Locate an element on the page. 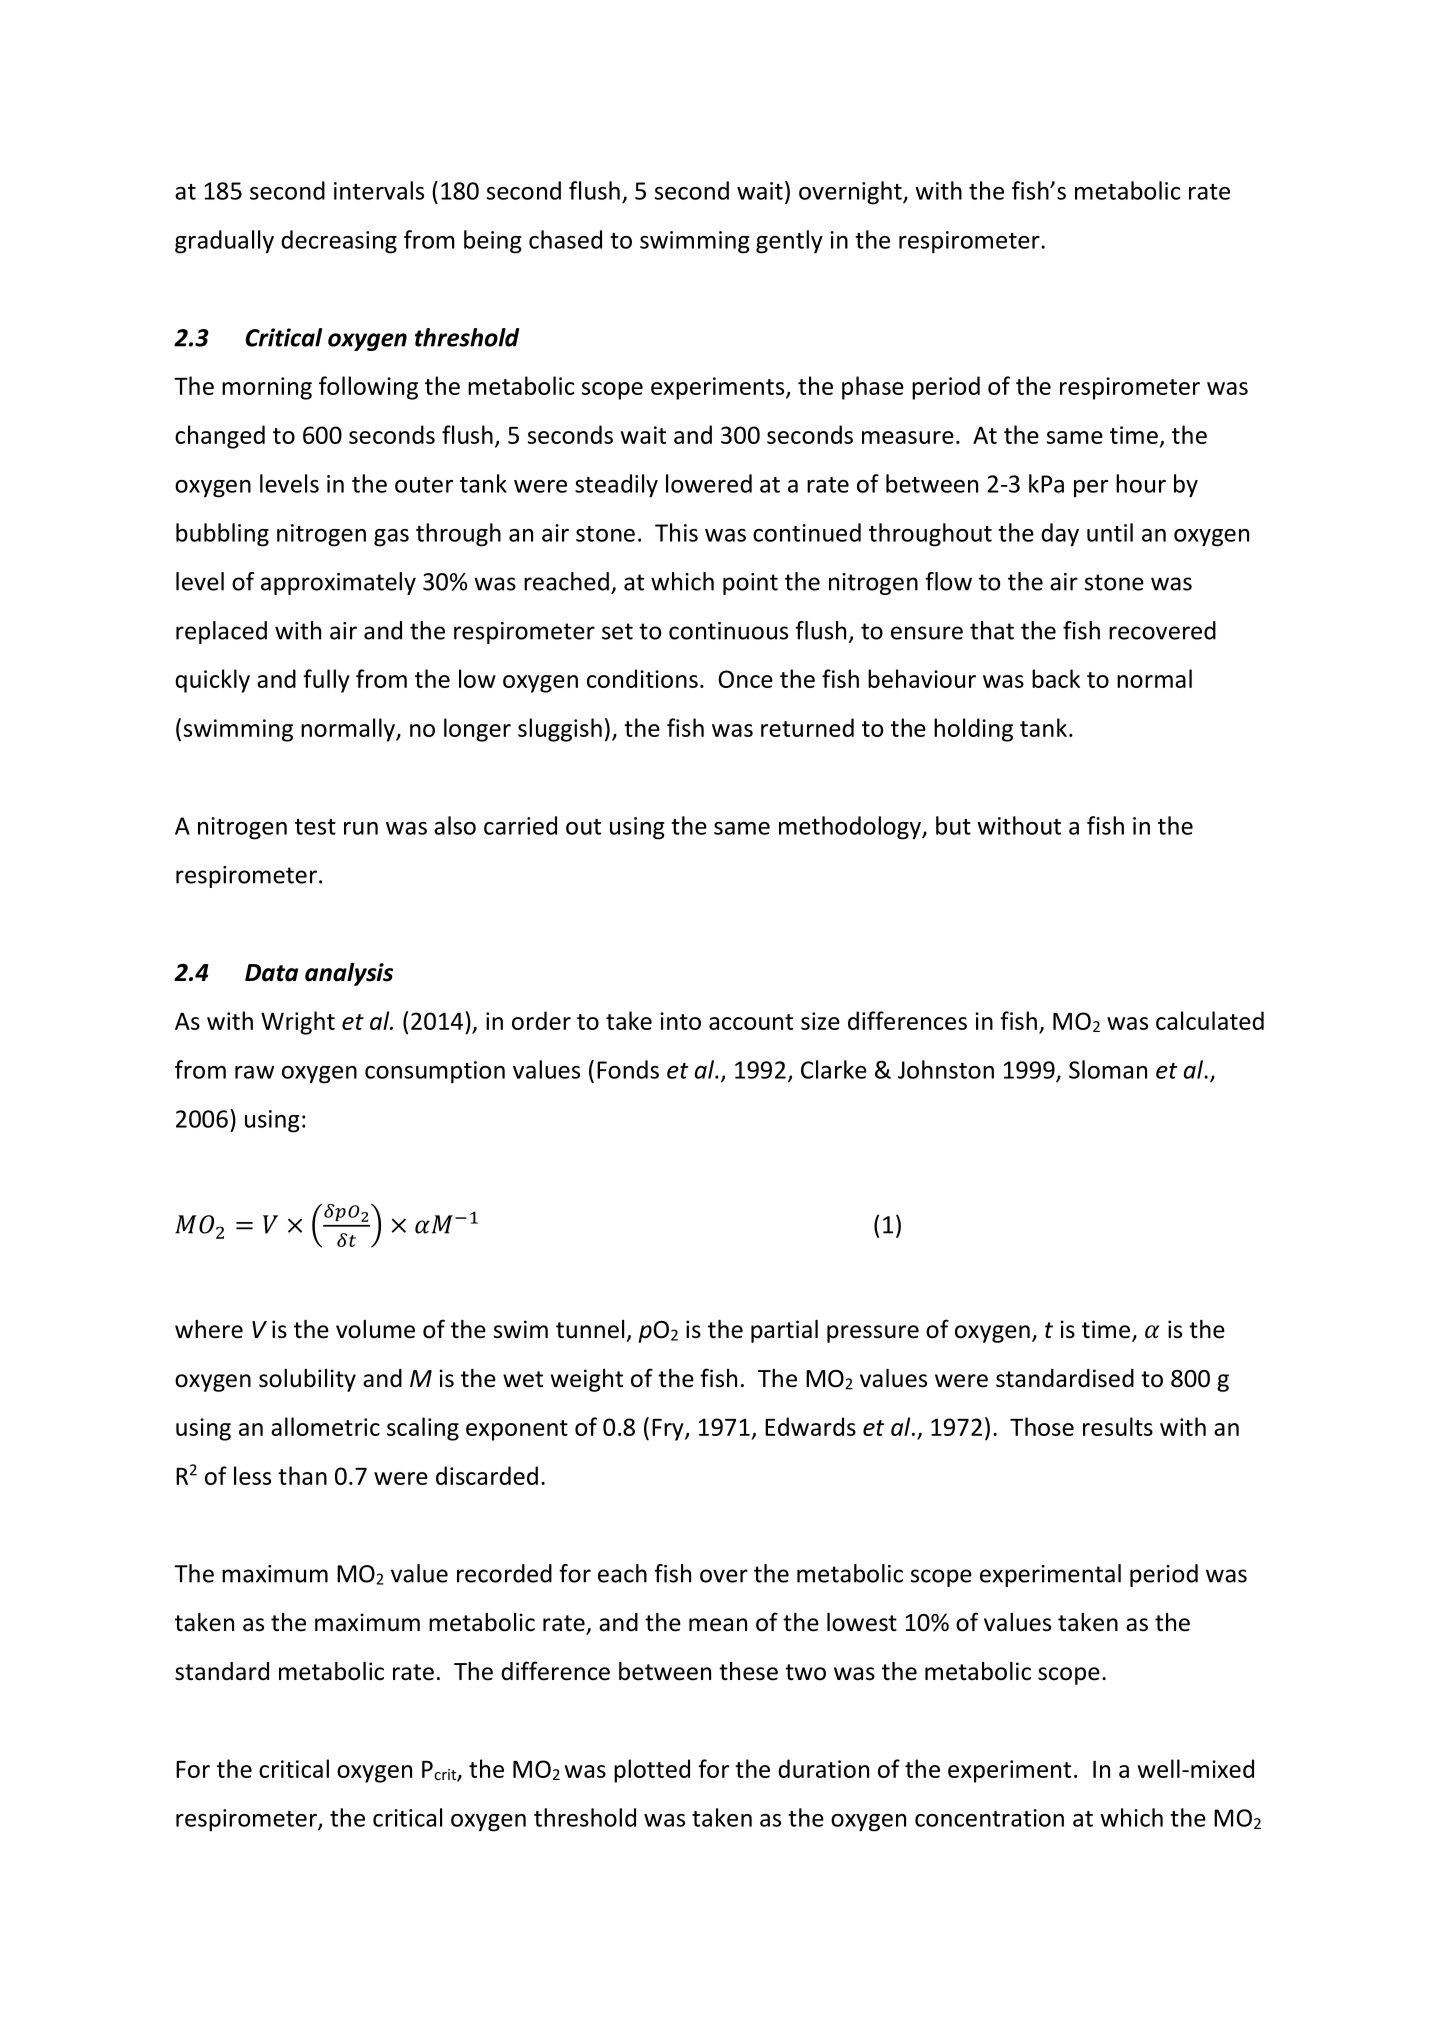  analysis is located at coordinates (349, 974).
